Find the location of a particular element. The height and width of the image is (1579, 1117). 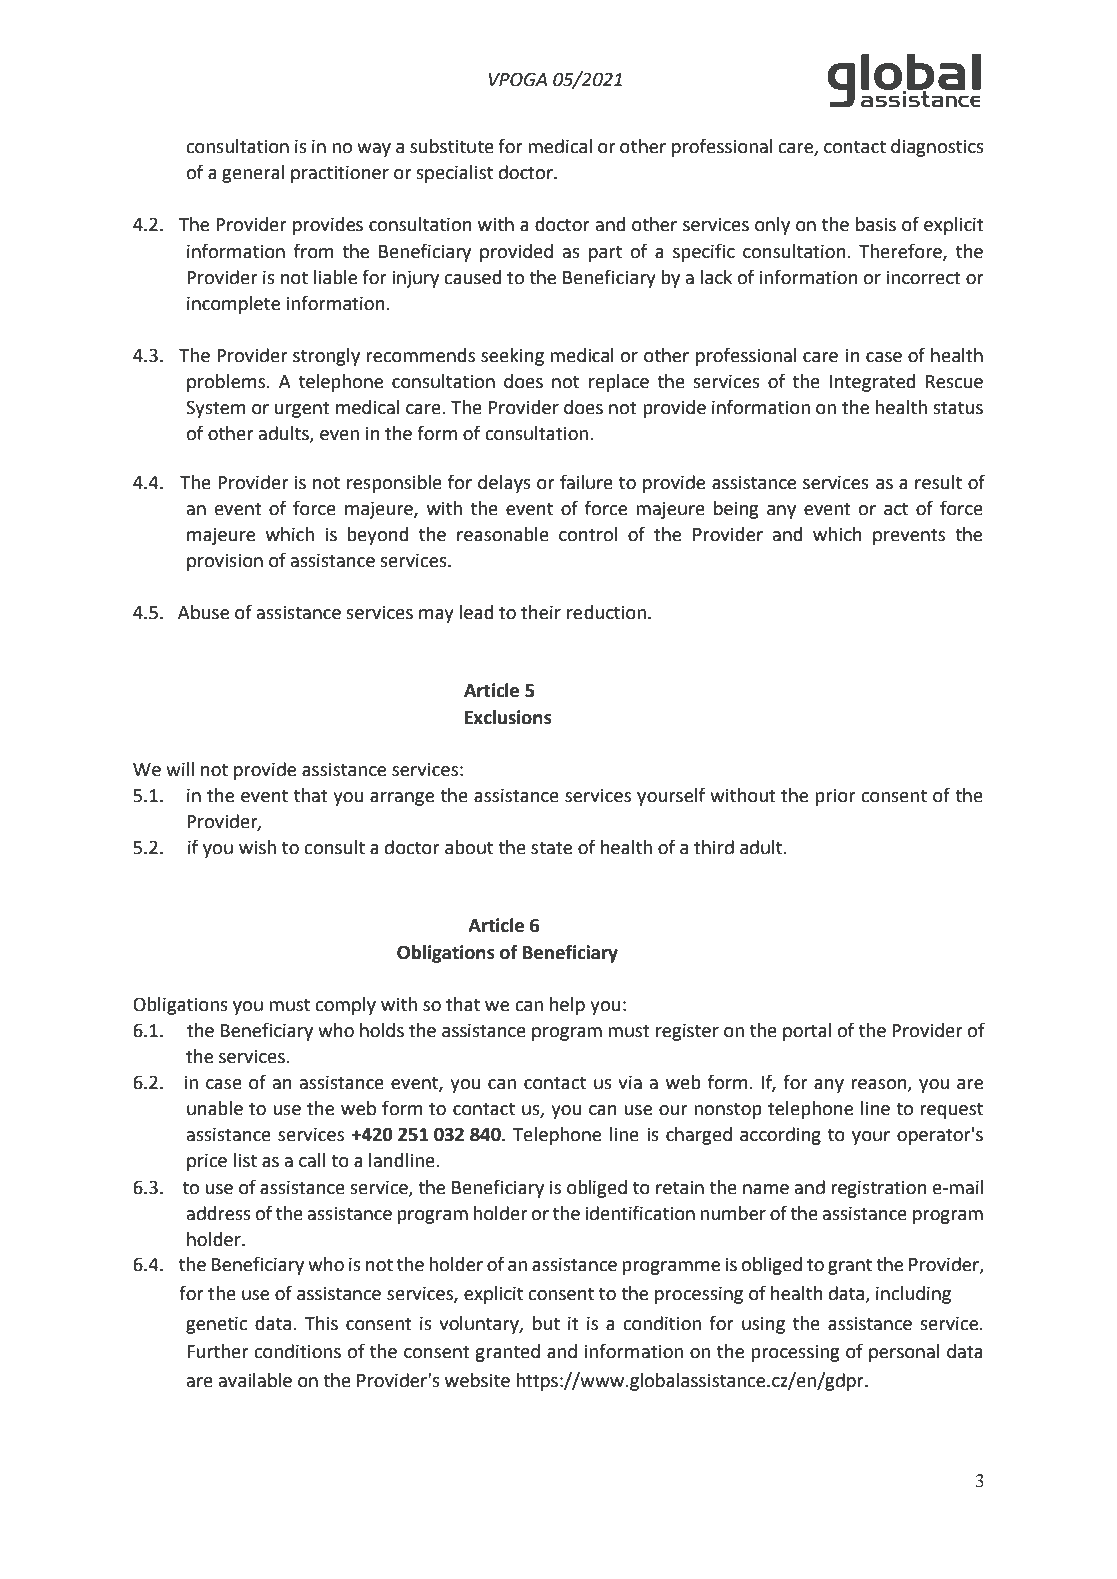

will is located at coordinates (180, 769).
